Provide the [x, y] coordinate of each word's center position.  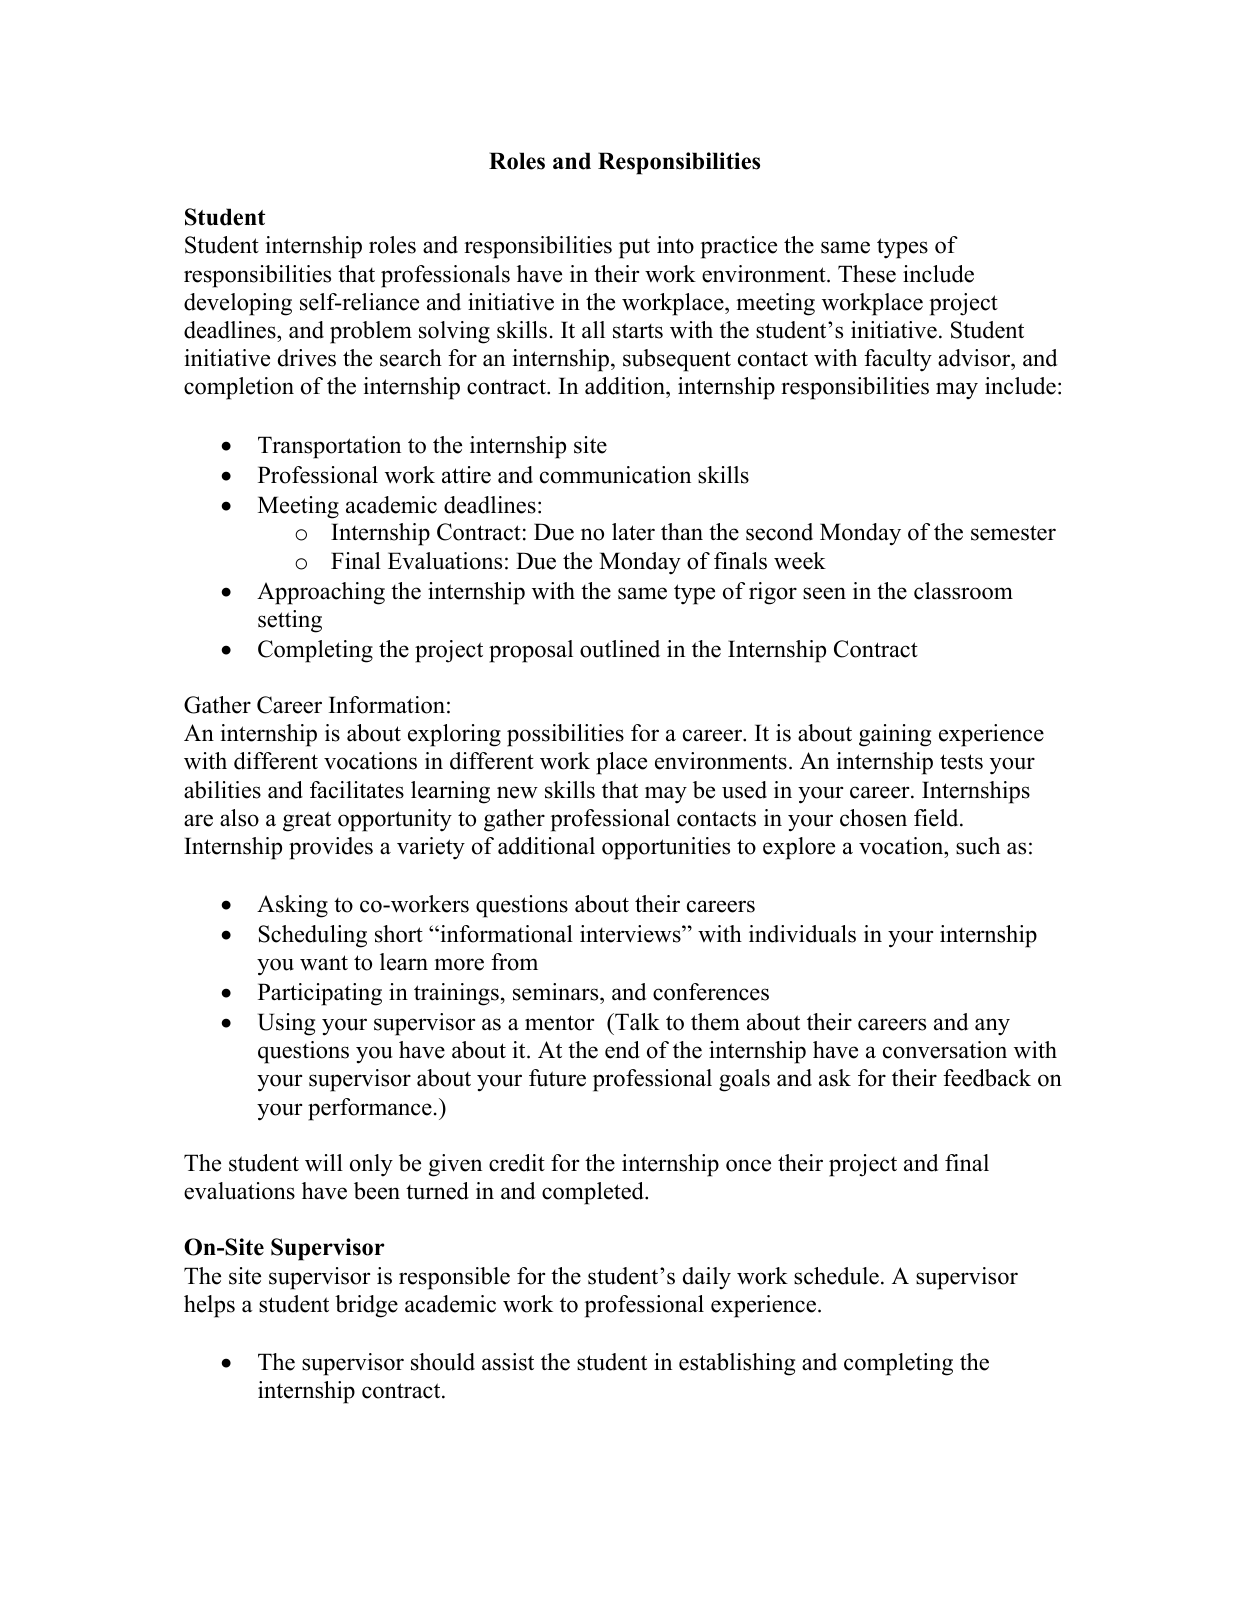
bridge [366, 1306]
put [634, 249]
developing [238, 304]
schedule [836, 1276]
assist [508, 1362]
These [867, 274]
